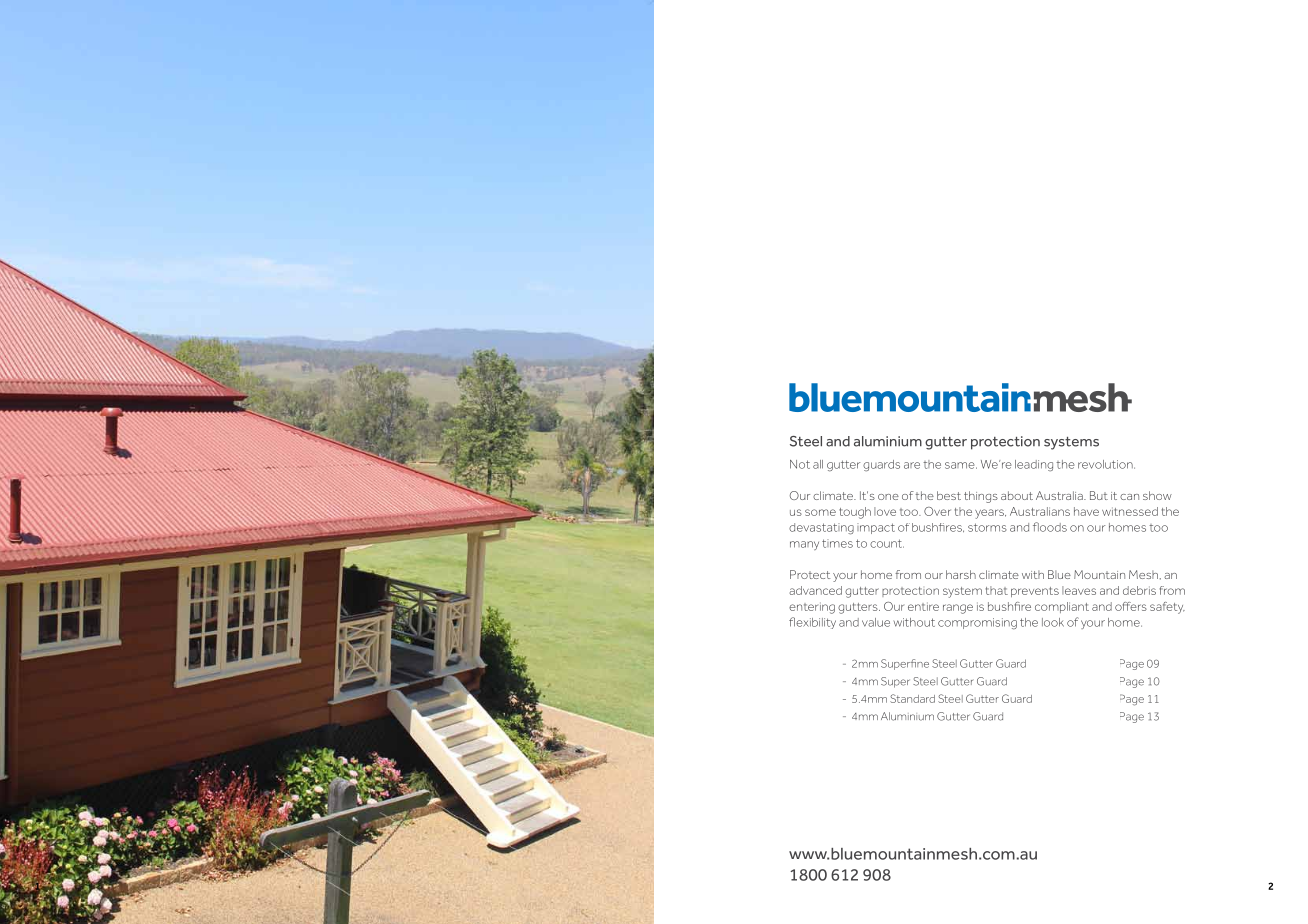  I want to click on leading, so click(1034, 465).
